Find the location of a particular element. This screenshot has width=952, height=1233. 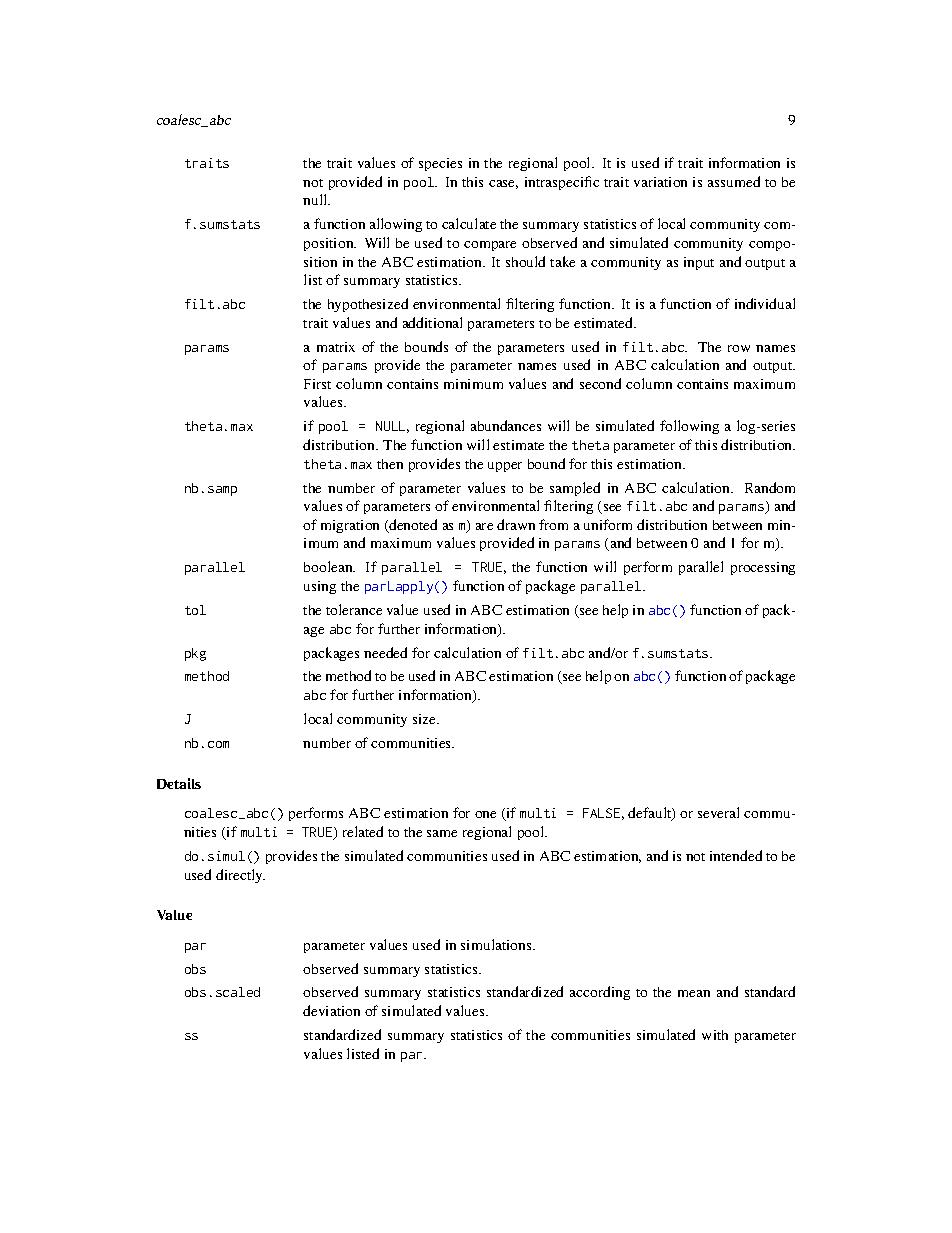

according is located at coordinates (600, 993).
